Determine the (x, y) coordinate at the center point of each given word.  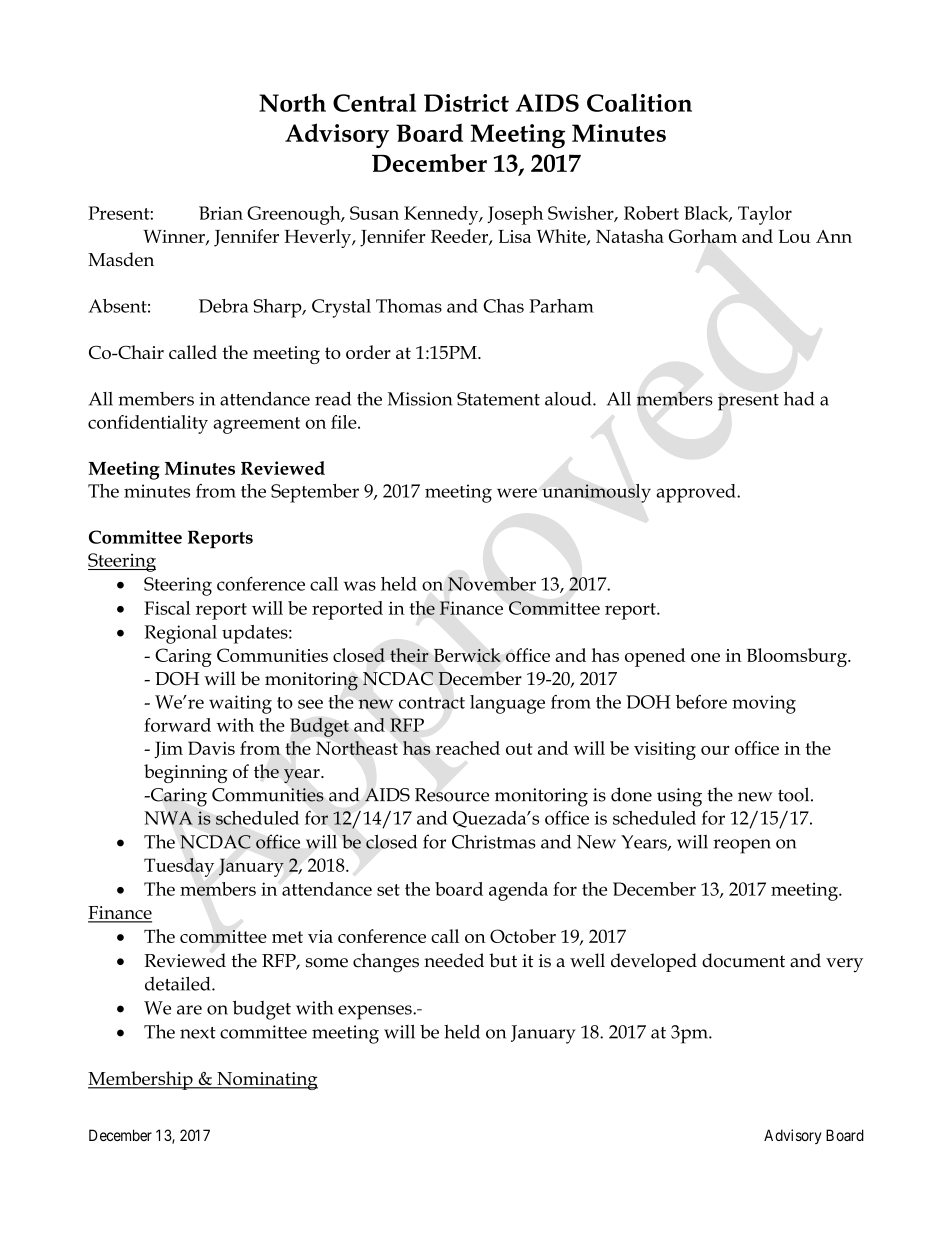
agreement (256, 425)
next (198, 1033)
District (466, 103)
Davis (211, 748)
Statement (498, 399)
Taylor (765, 215)
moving (764, 704)
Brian (221, 213)
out (519, 749)
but (503, 960)
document (743, 960)
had (799, 398)
